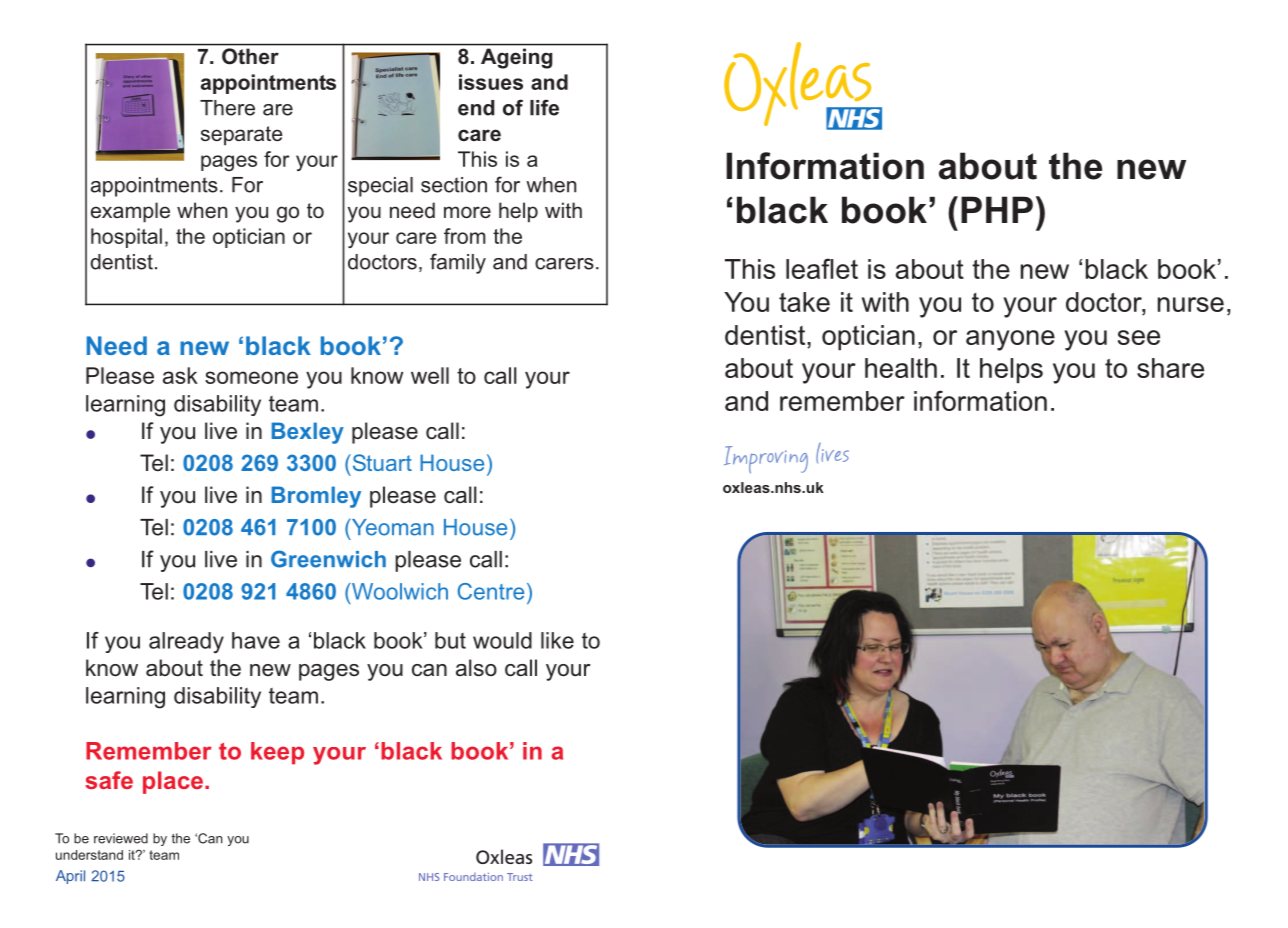 This screenshot has width=1288, height=928. Describe the element at coordinates (227, 108) in the screenshot. I see `There` at that location.
